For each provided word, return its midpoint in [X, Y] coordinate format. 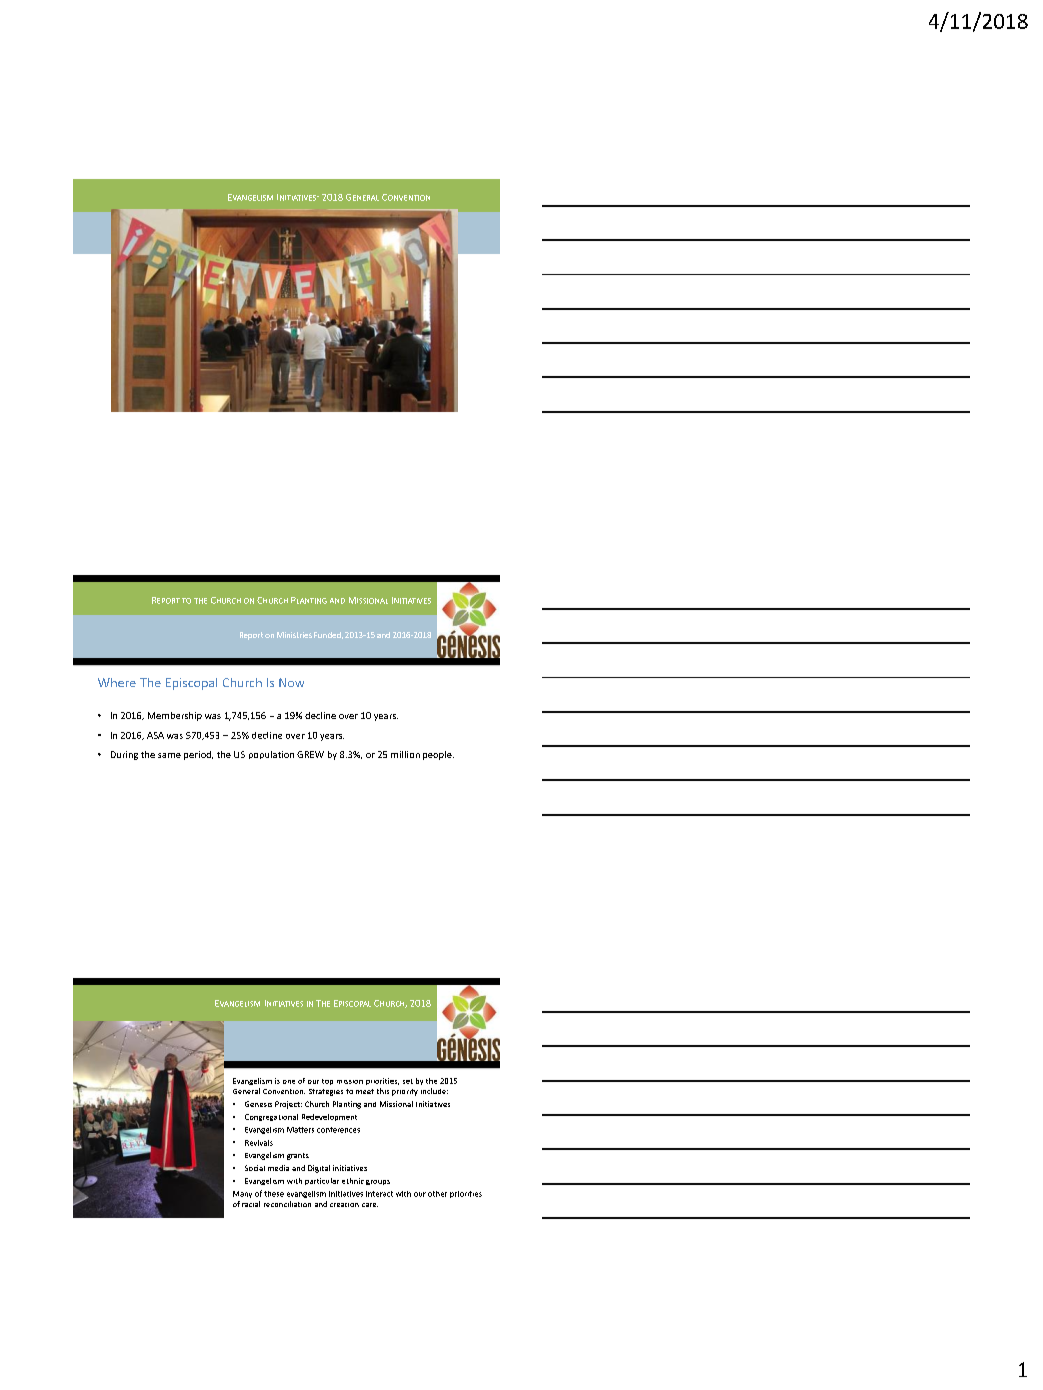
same [169, 755]
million [405, 754]
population [271, 755]
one [289, 1082]
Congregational [271, 1117]
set [408, 1081]
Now [291, 682]
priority [405, 1092]
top [327, 1082]
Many [242, 1194]
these [274, 1194]
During [124, 755]
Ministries [294, 635]
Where [117, 682]
